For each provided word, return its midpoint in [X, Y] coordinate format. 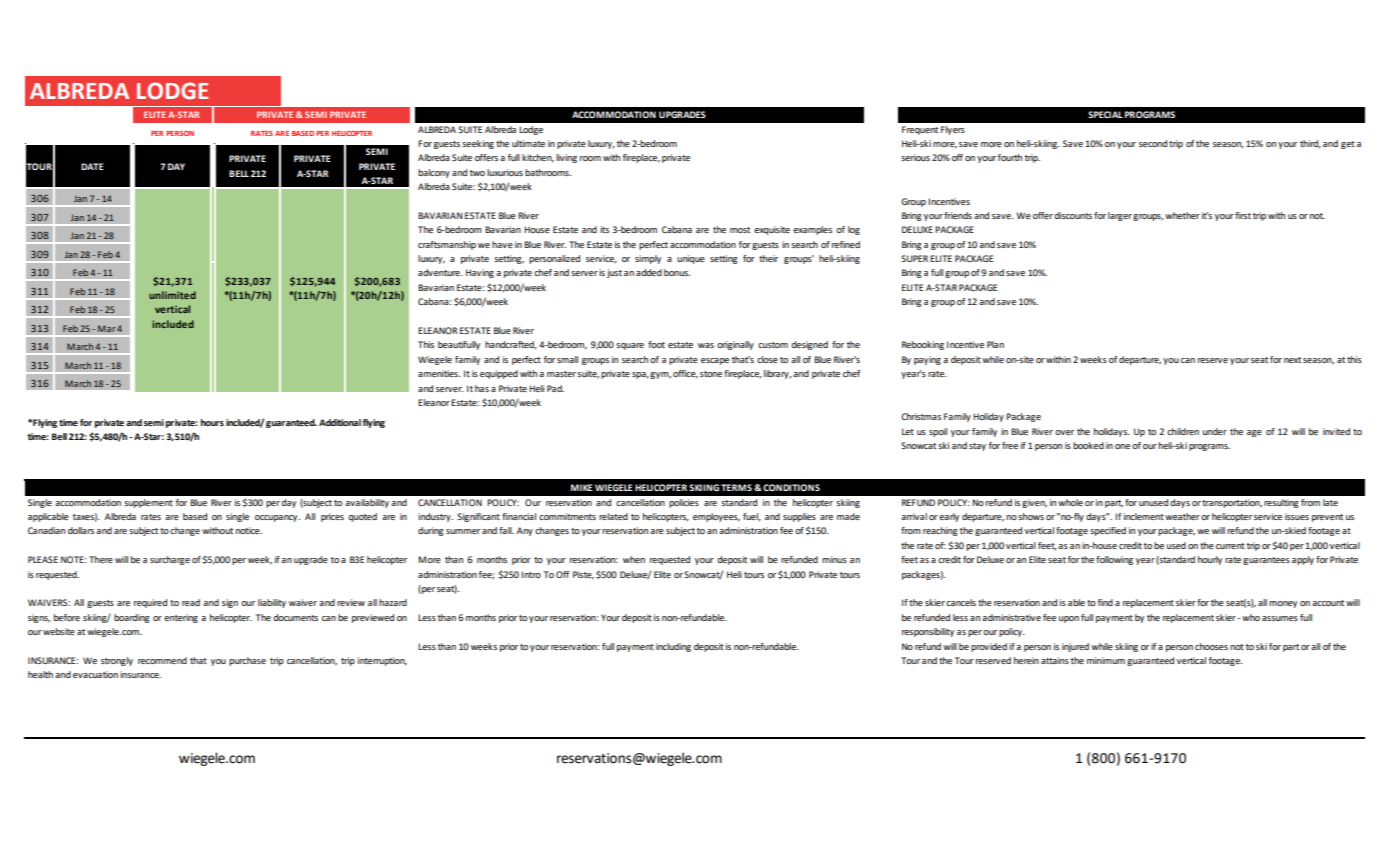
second [1153, 143]
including [673, 647]
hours [212, 422]
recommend [162, 660]
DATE [92, 166]
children [1183, 431]
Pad [555, 388]
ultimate [528, 143]
